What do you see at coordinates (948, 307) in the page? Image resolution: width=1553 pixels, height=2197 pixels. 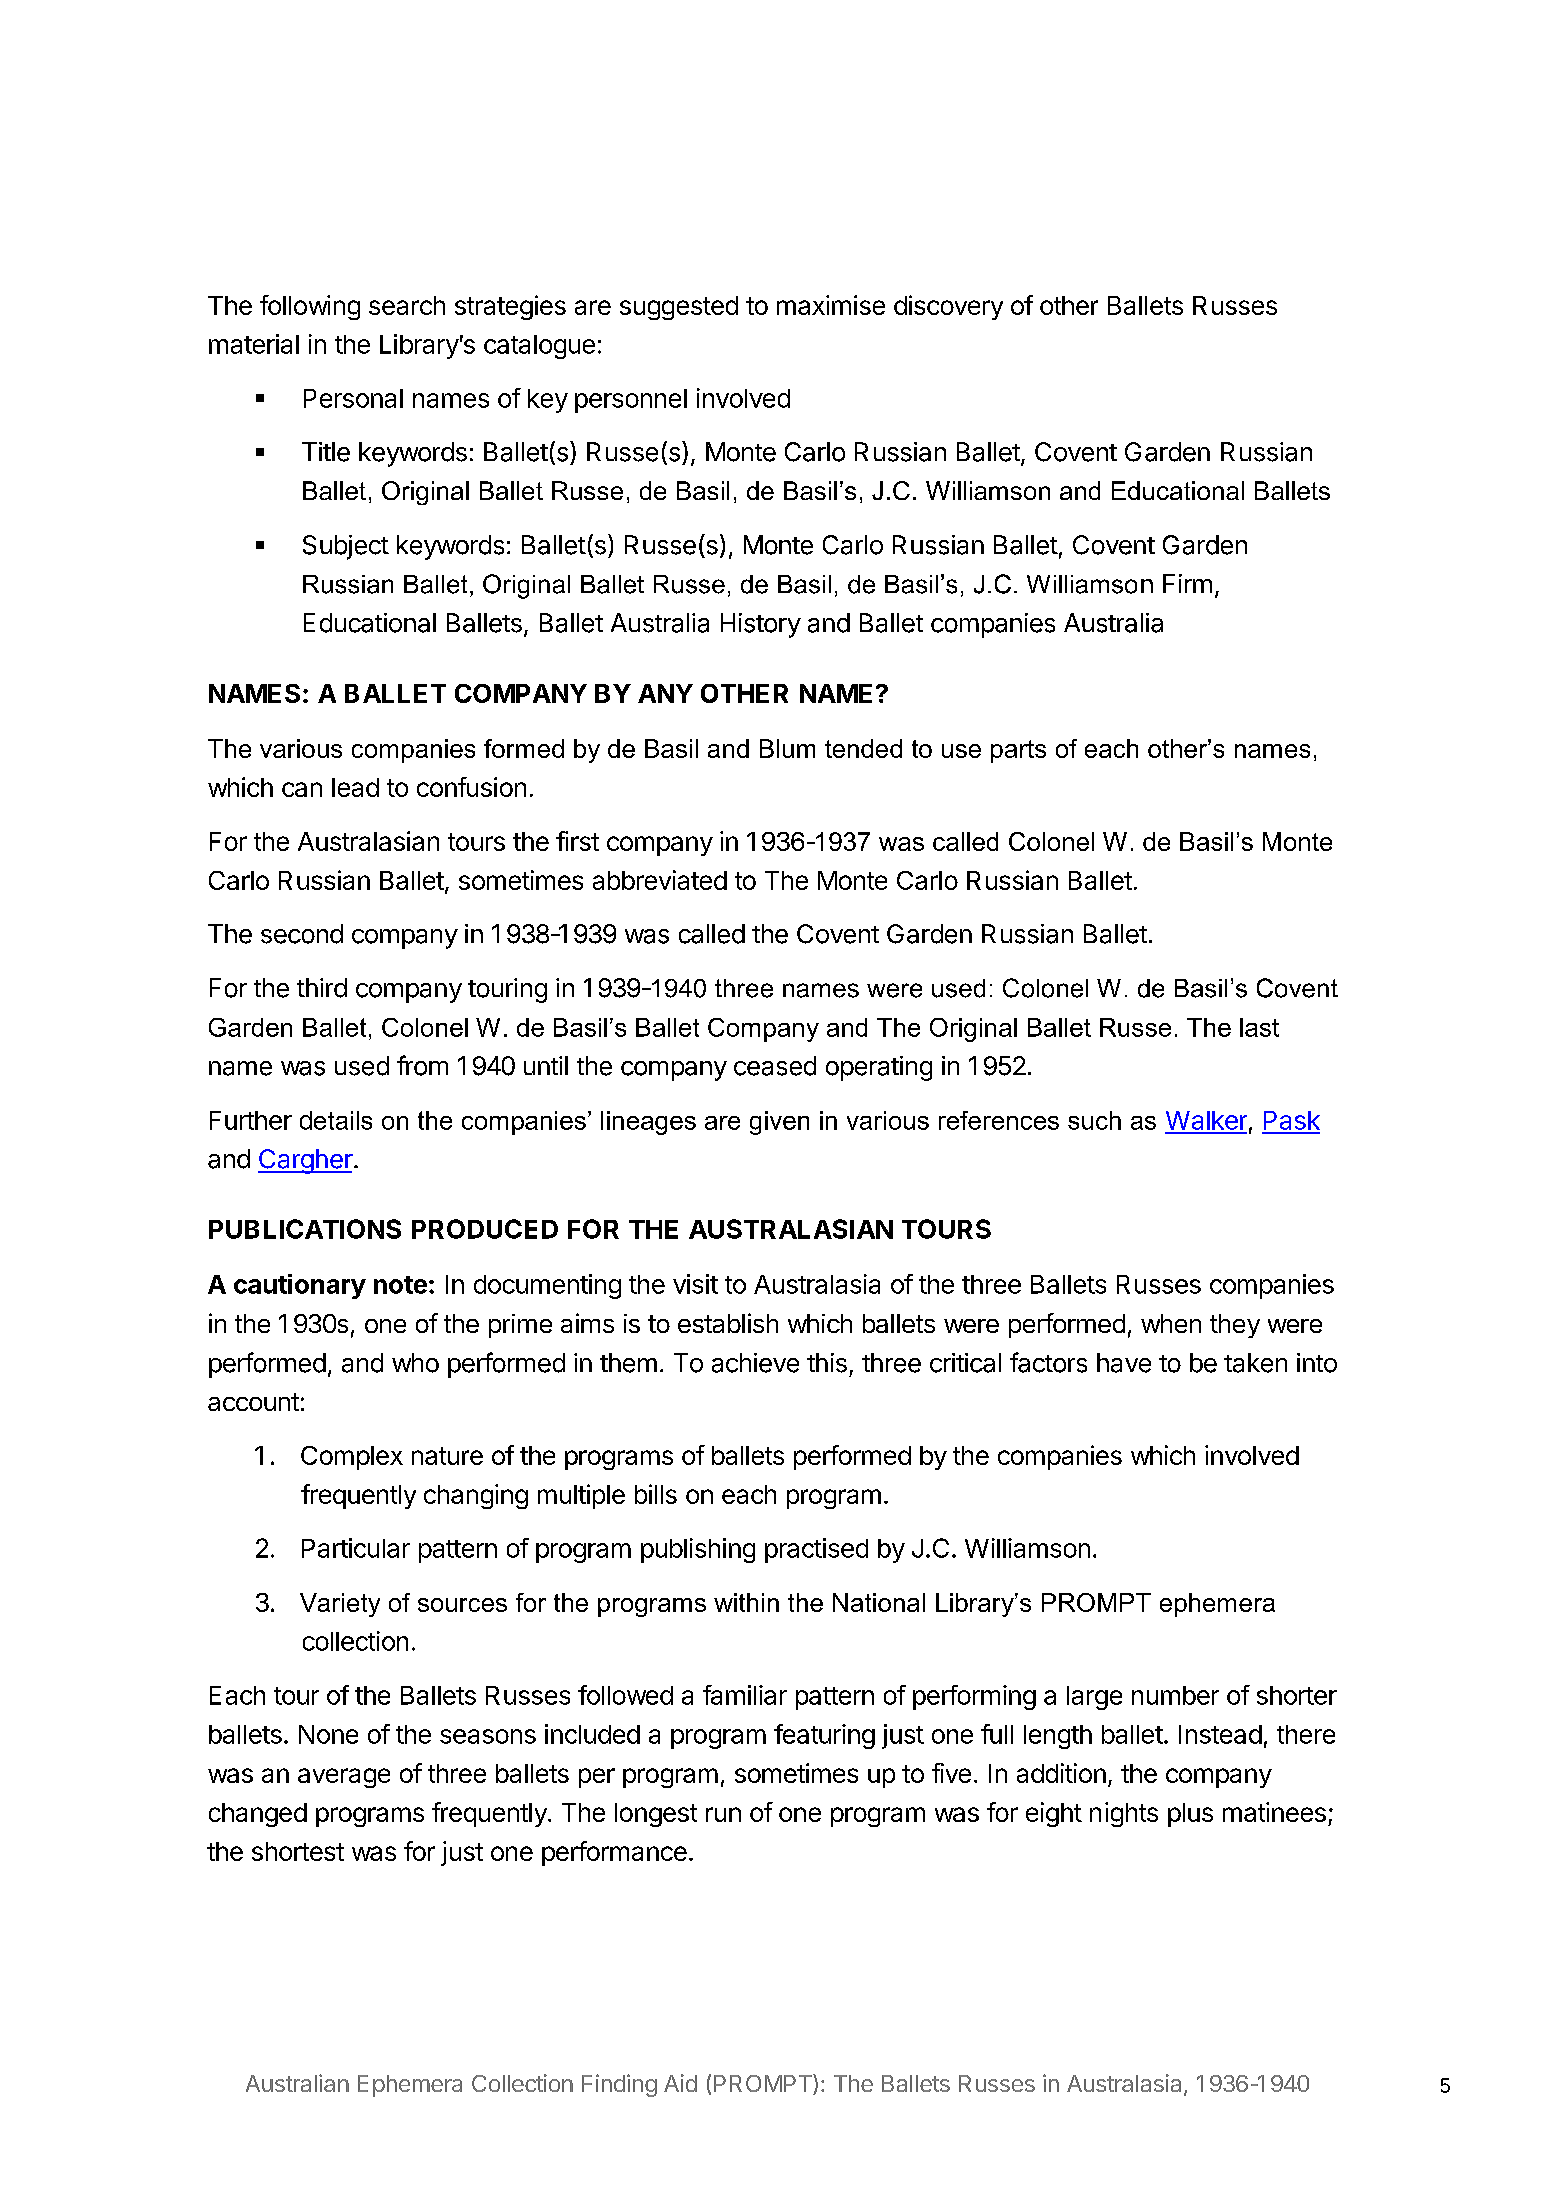 I see `discovery` at bounding box center [948, 307].
